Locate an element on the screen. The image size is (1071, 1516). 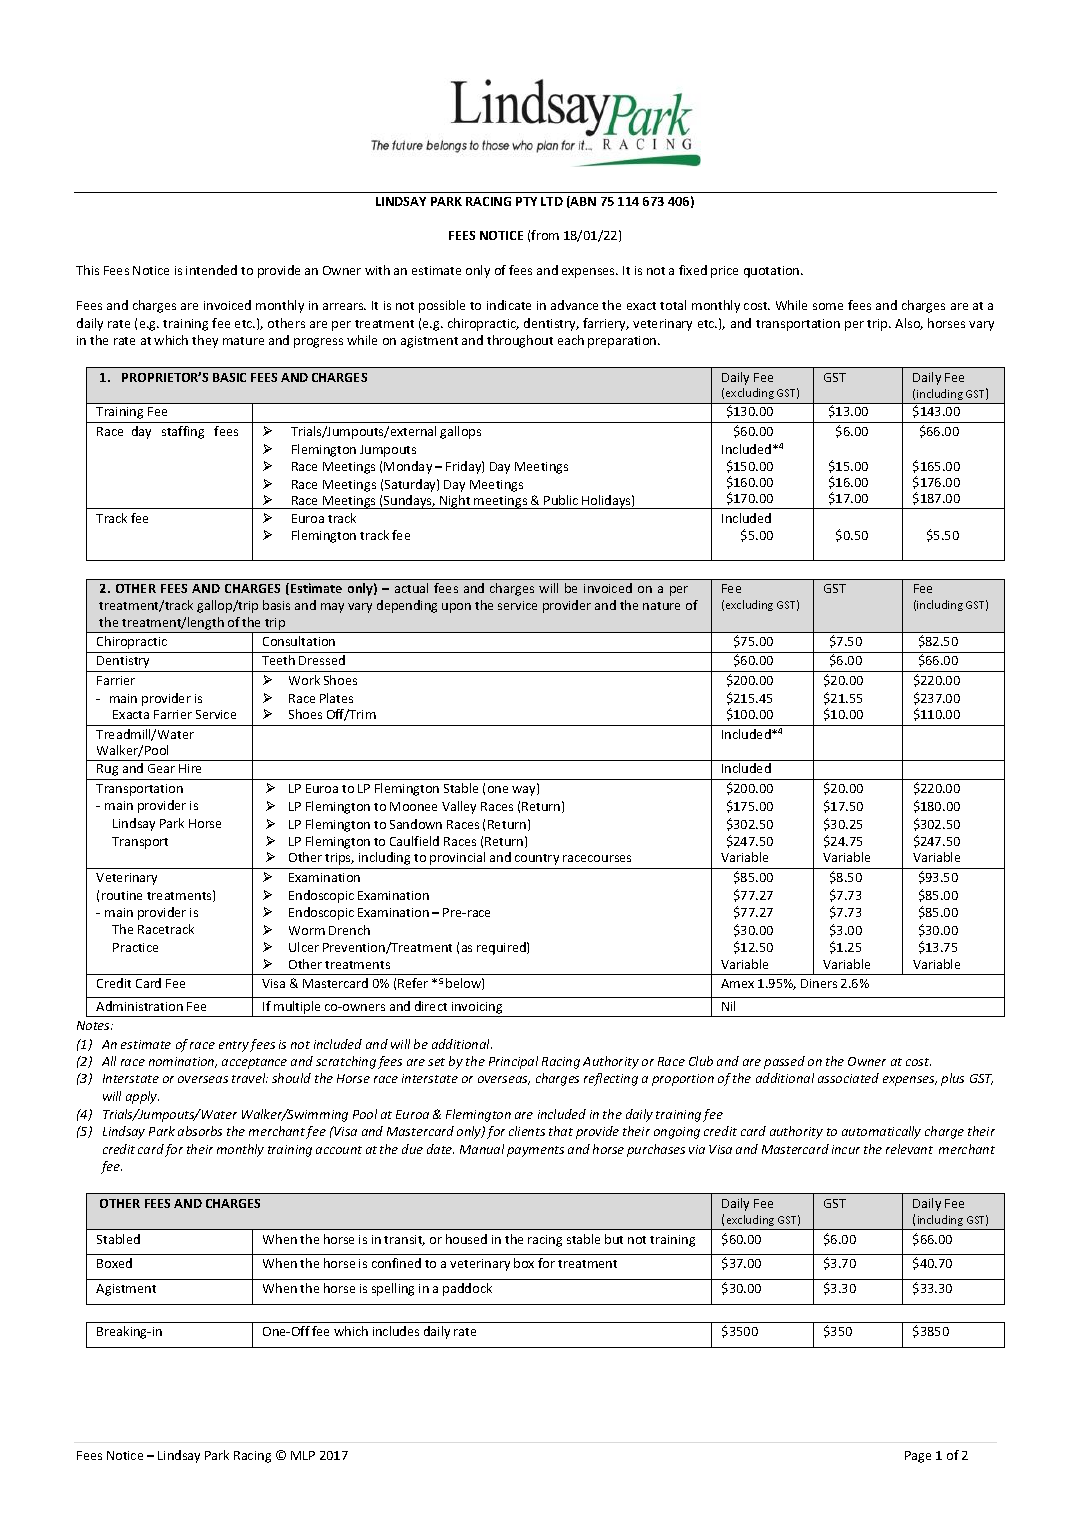
intended is located at coordinates (211, 270).
